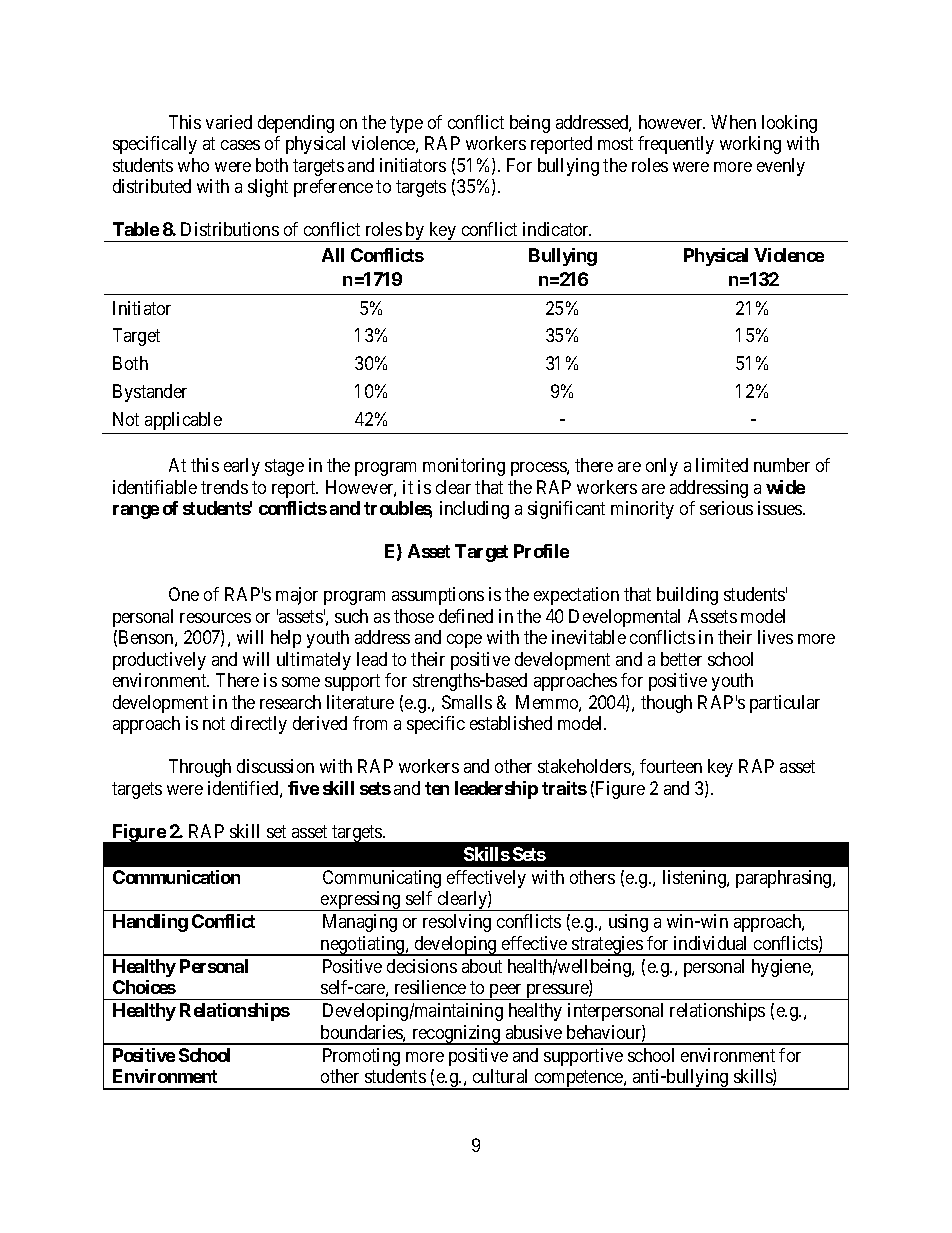 The height and width of the document is (1233, 952). I want to click on frequently, so click(676, 145).
